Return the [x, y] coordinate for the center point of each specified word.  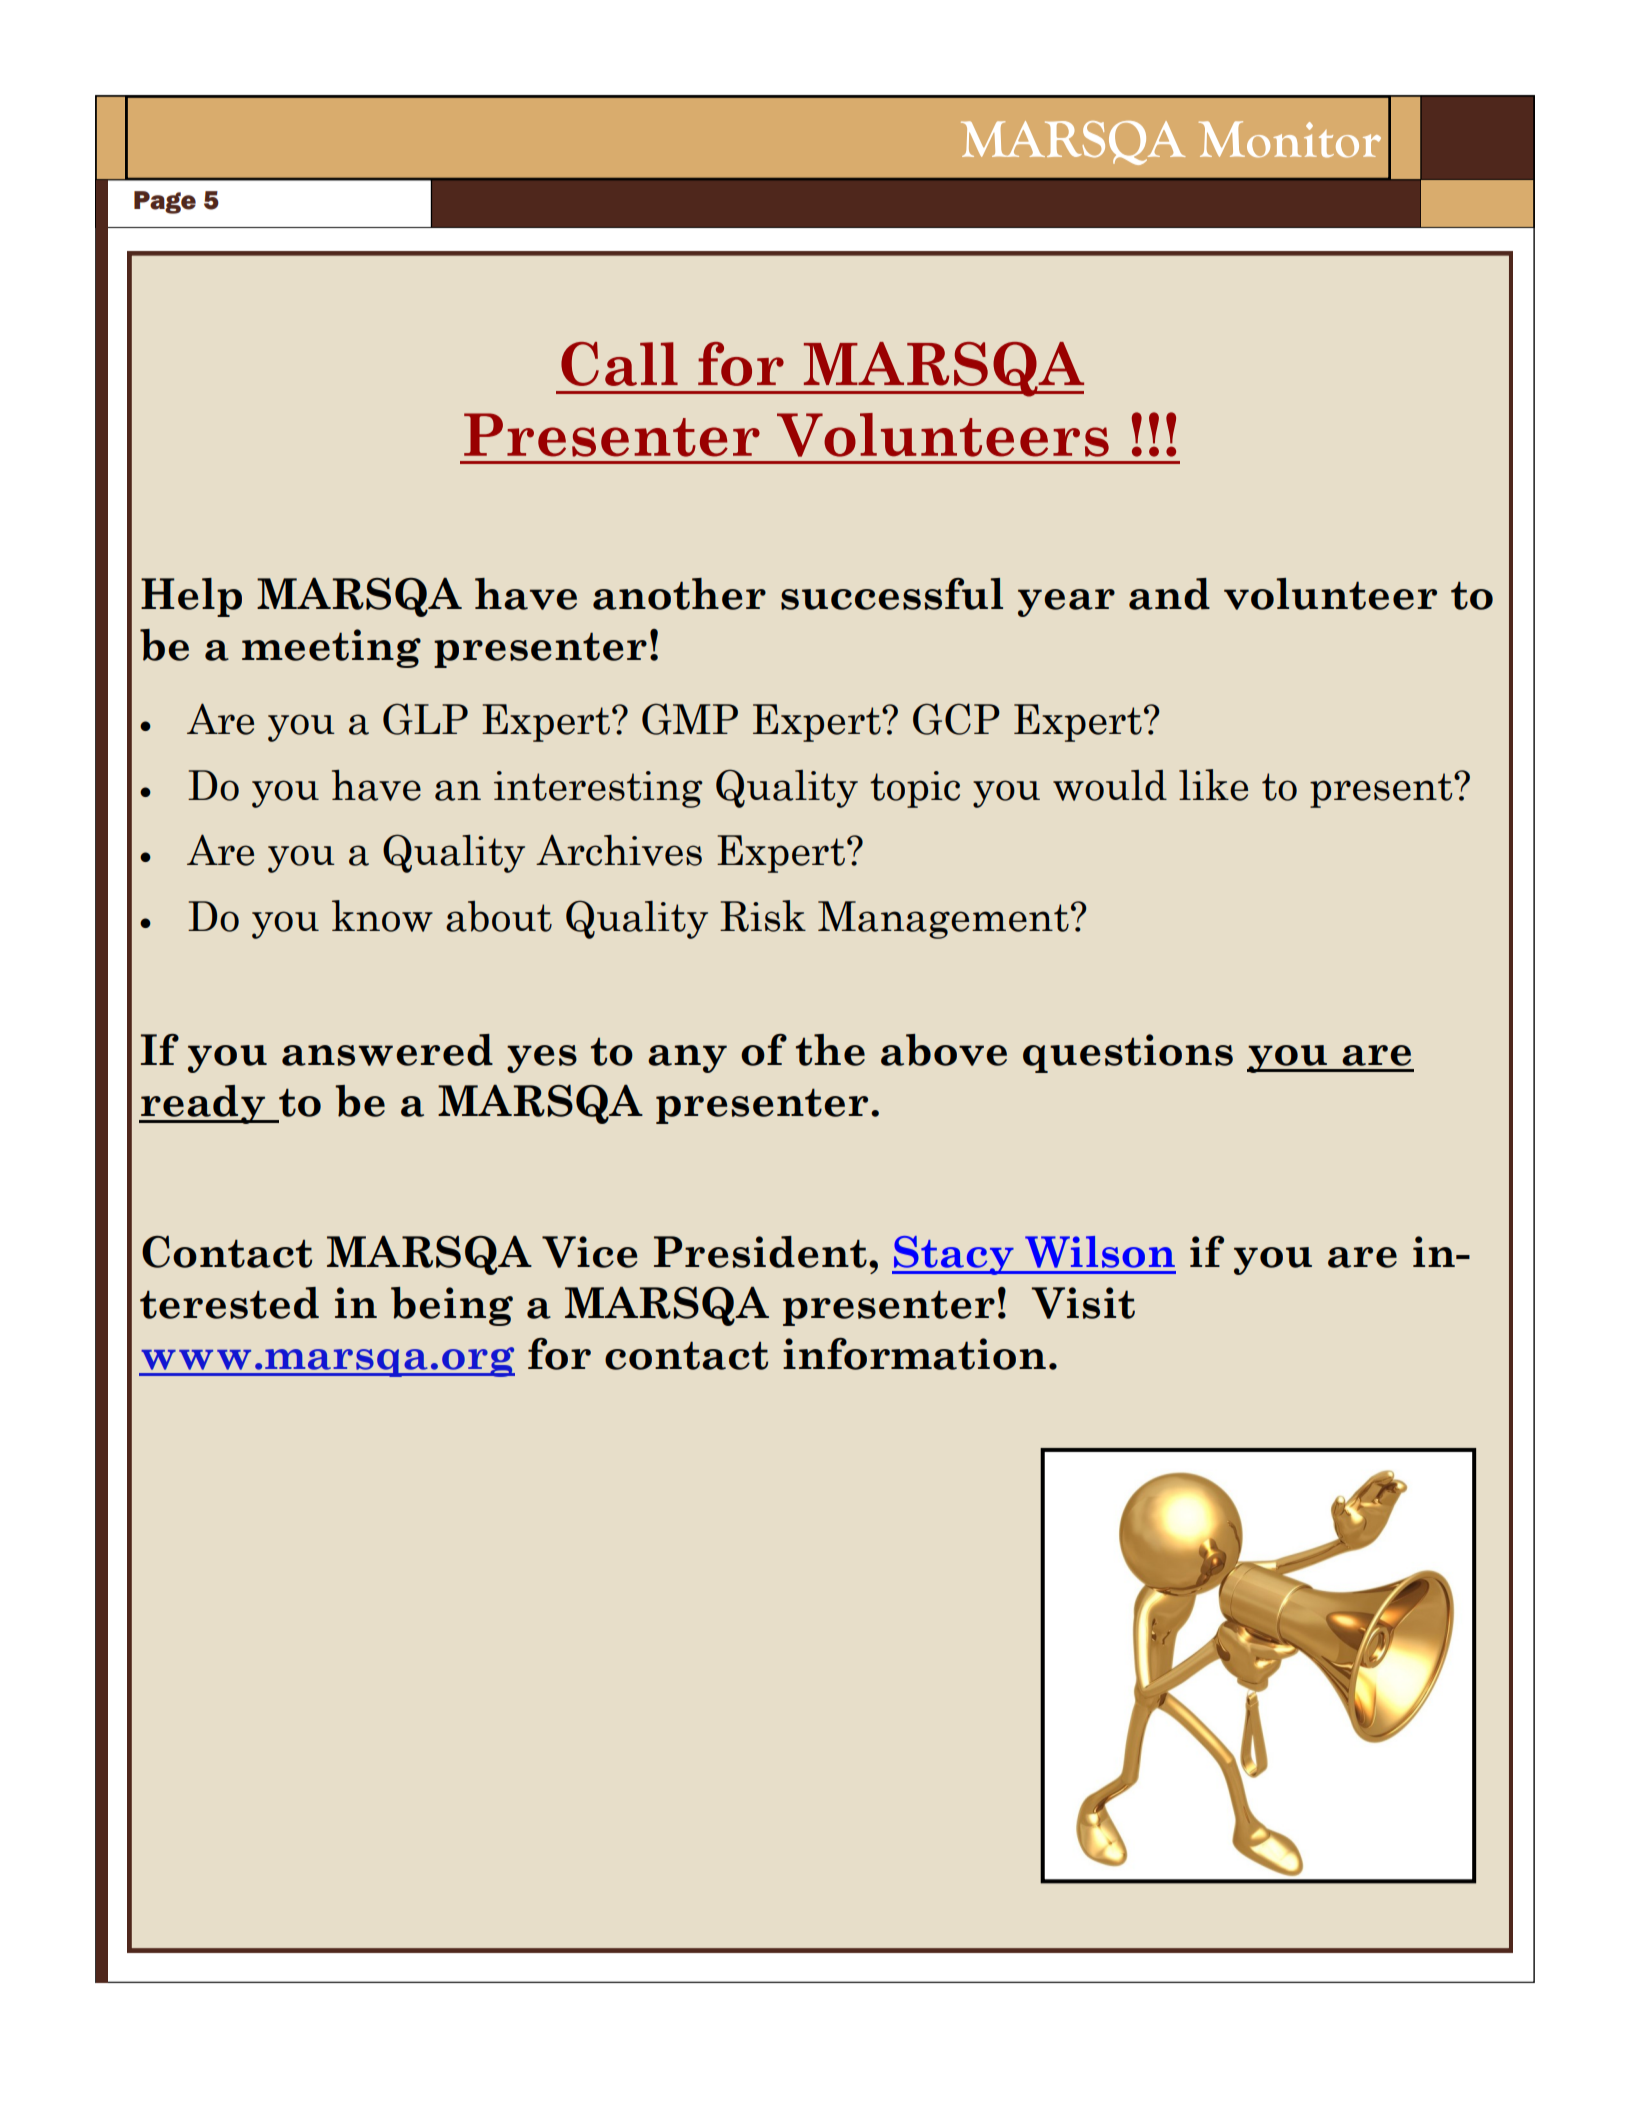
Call [619, 364]
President [760, 1252]
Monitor [1290, 139]
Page [165, 202]
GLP [425, 719]
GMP [690, 719]
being [452, 1306]
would [1110, 785]
